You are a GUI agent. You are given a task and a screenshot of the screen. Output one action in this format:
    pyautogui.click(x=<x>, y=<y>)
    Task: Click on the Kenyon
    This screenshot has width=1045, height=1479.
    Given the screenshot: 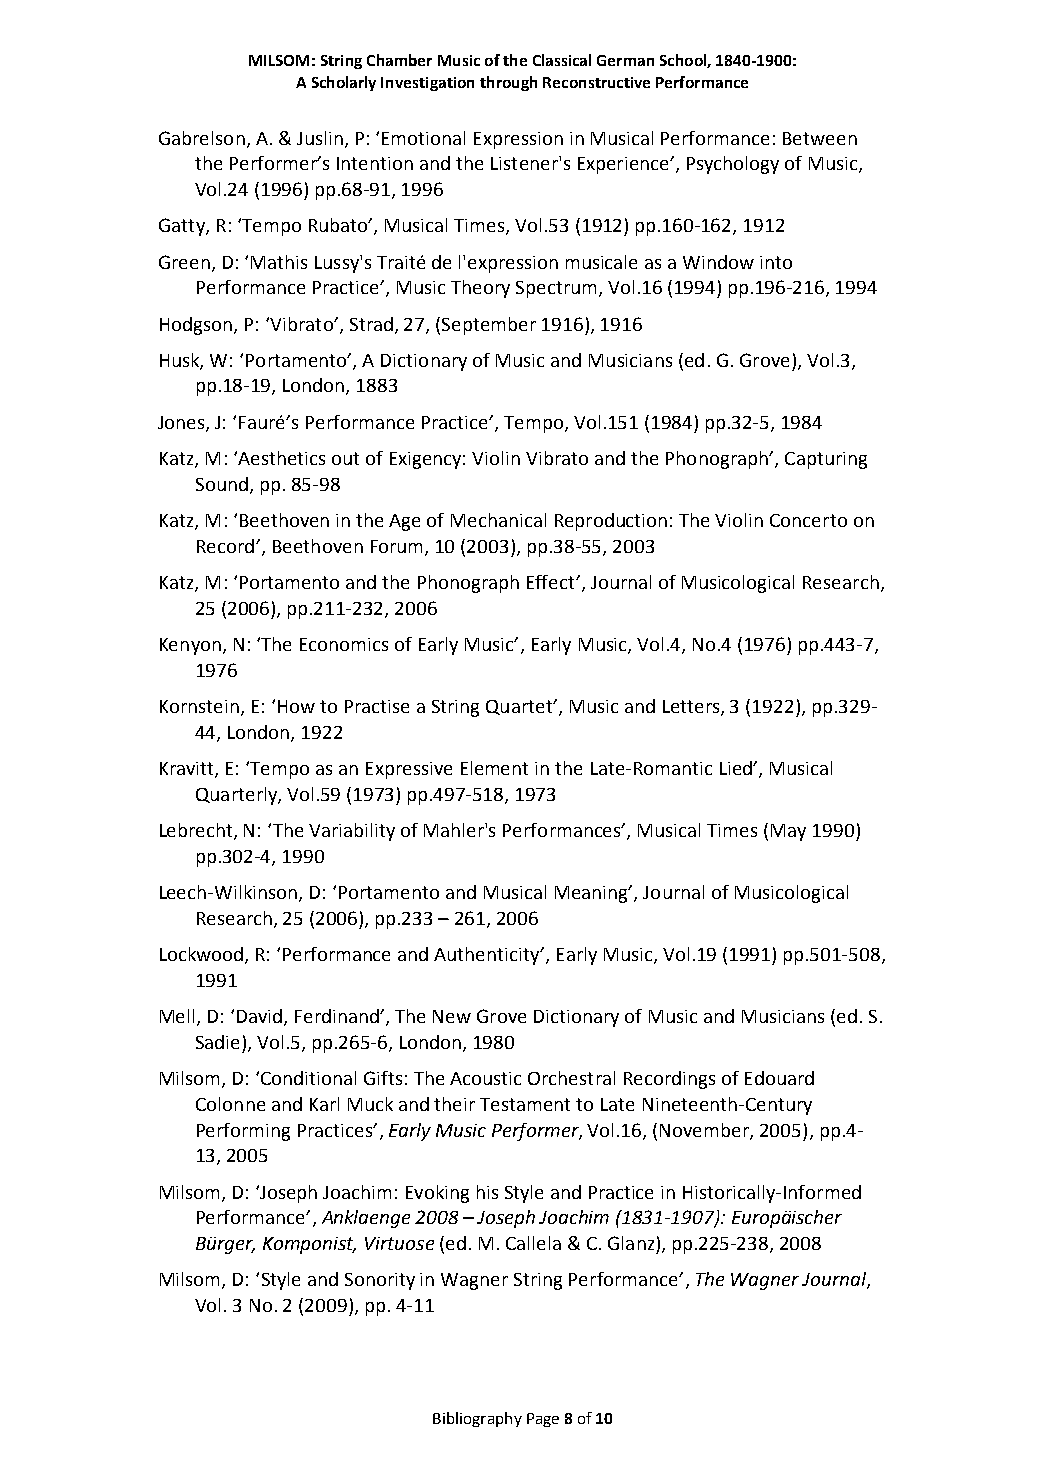 What is the action you would take?
    pyautogui.click(x=190, y=646)
